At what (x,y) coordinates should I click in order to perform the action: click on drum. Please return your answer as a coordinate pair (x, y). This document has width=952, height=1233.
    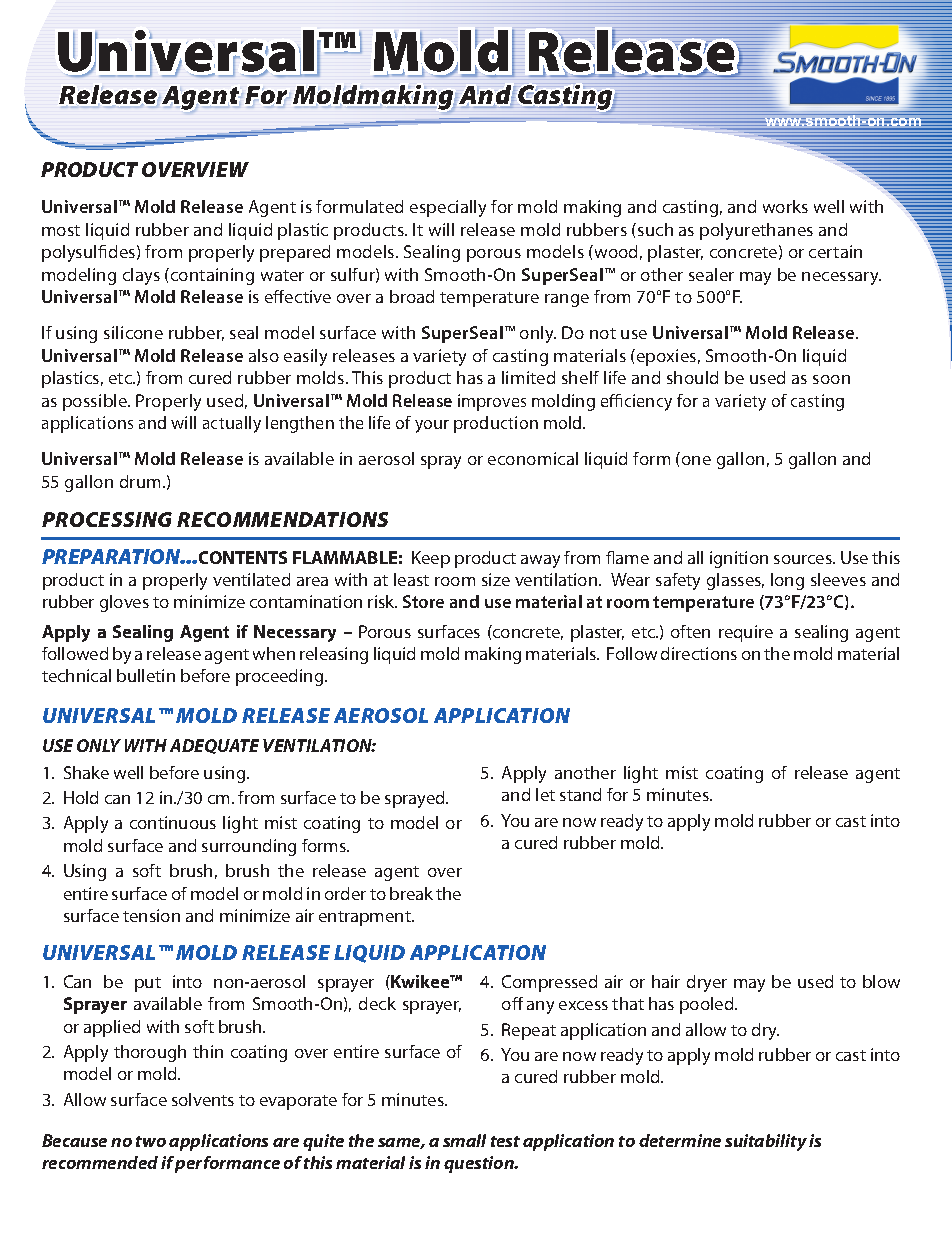
    Looking at the image, I should click on (140, 481).
